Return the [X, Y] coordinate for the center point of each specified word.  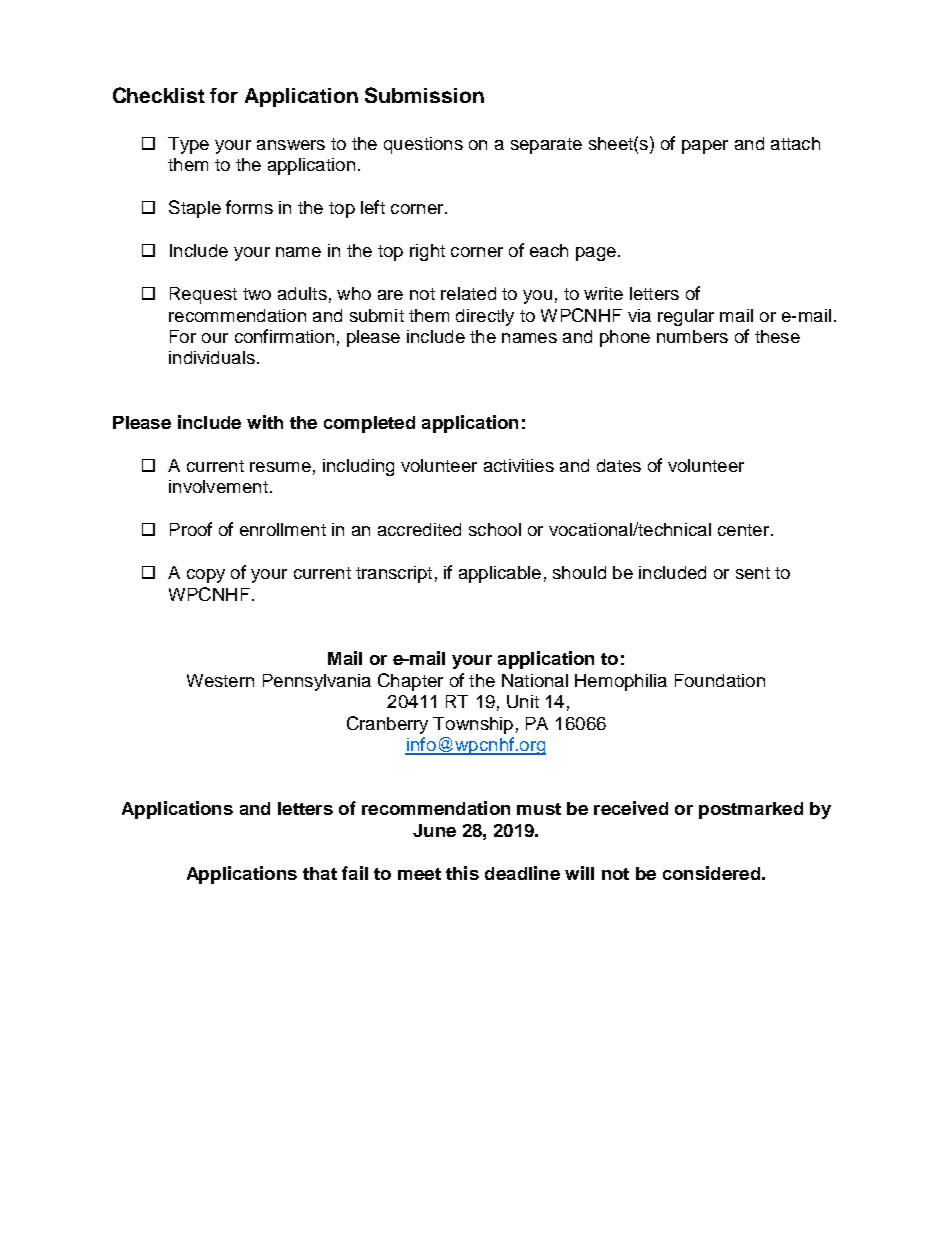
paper [705, 147]
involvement [218, 486]
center [745, 530]
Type [188, 145]
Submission [424, 95]
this [462, 873]
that [320, 873]
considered [711, 873]
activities [519, 465]
